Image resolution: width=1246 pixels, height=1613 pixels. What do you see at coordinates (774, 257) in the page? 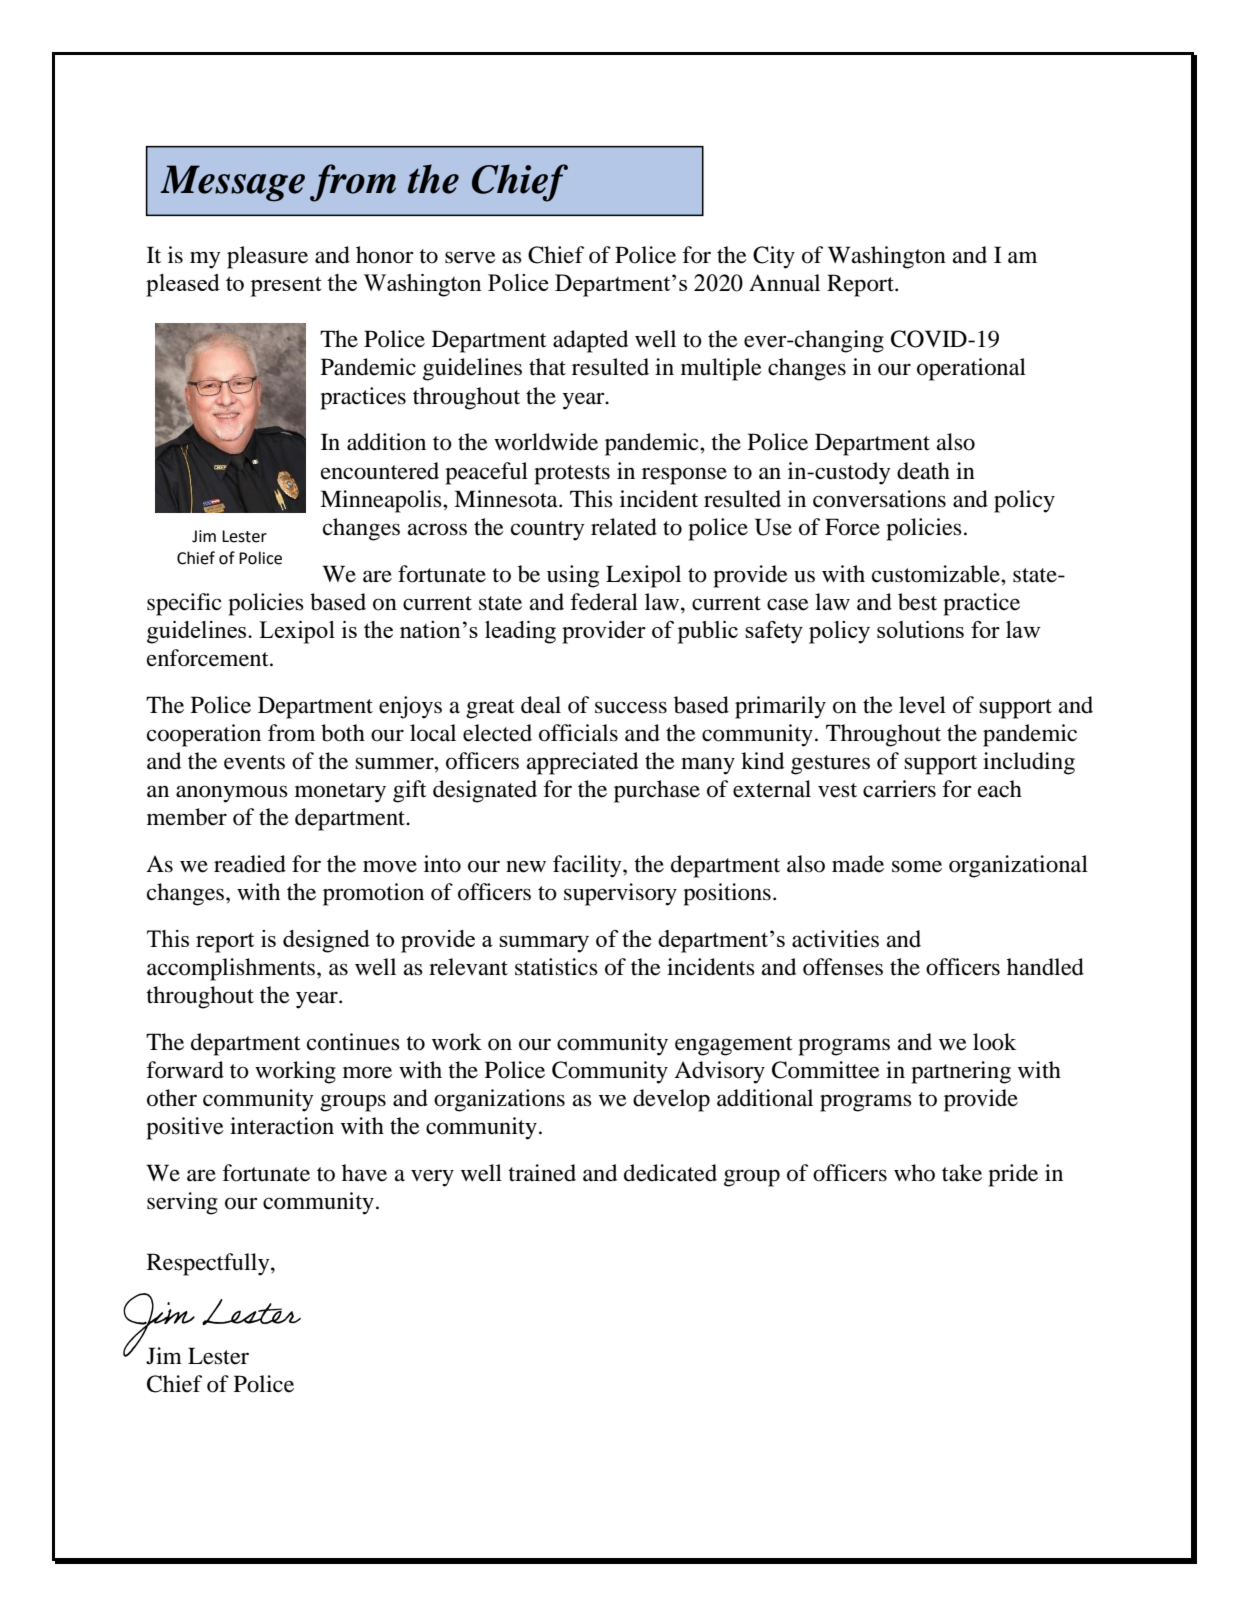
I see `City` at bounding box center [774, 257].
